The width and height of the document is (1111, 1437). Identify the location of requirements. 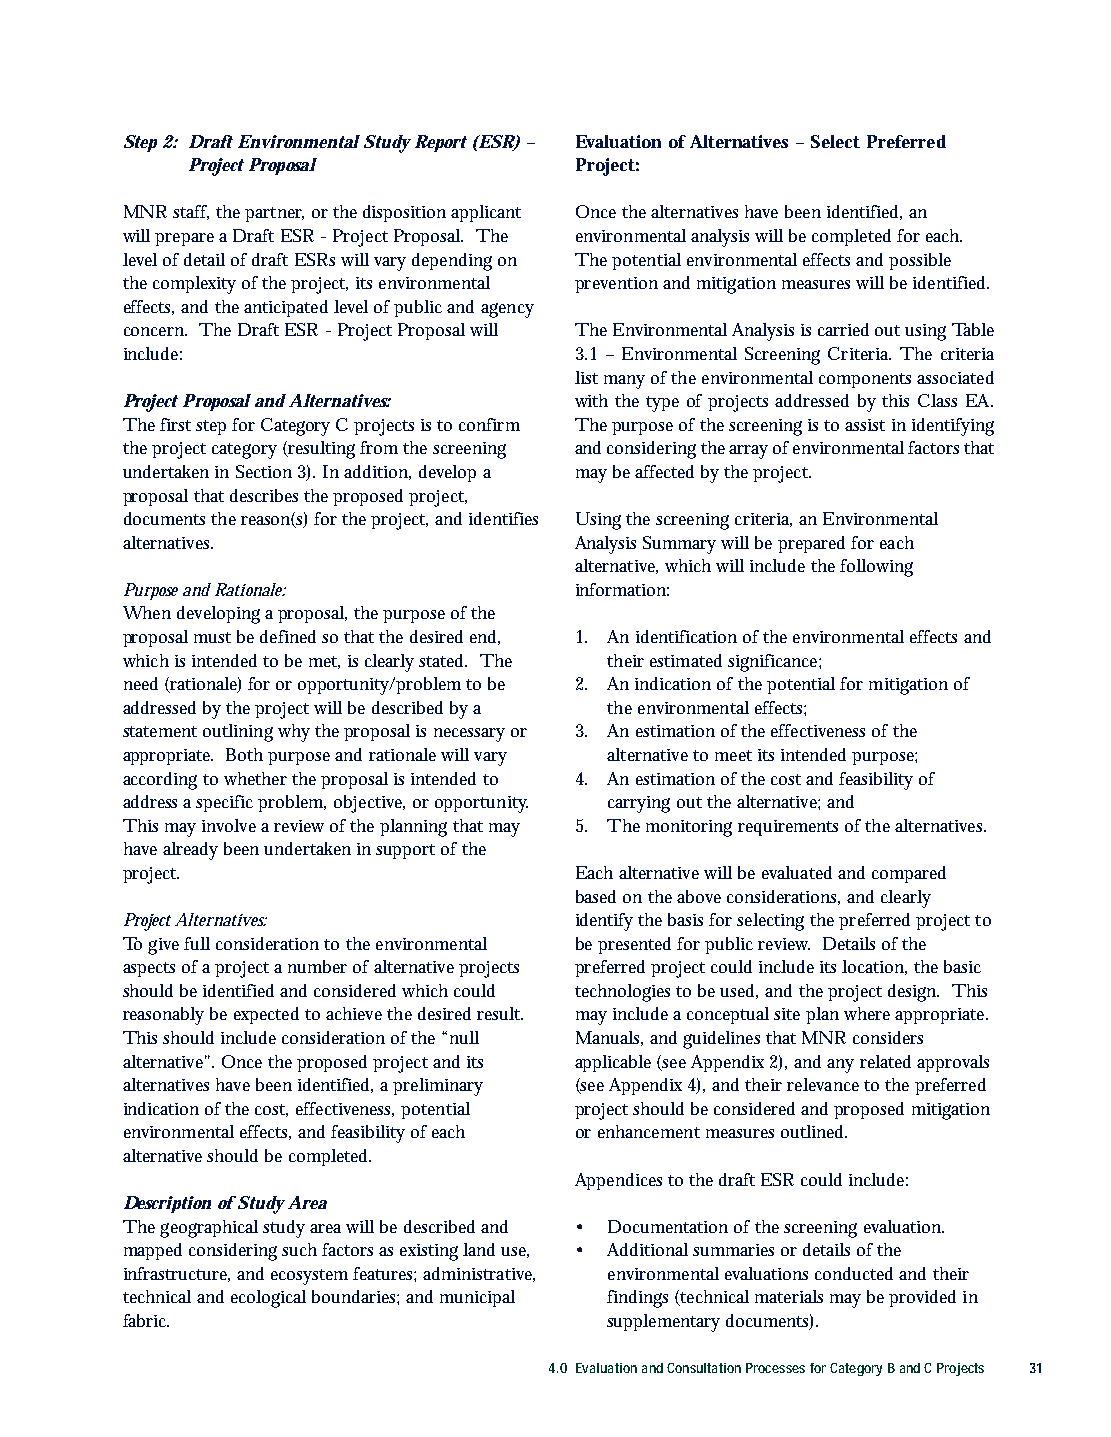
(788, 828).
